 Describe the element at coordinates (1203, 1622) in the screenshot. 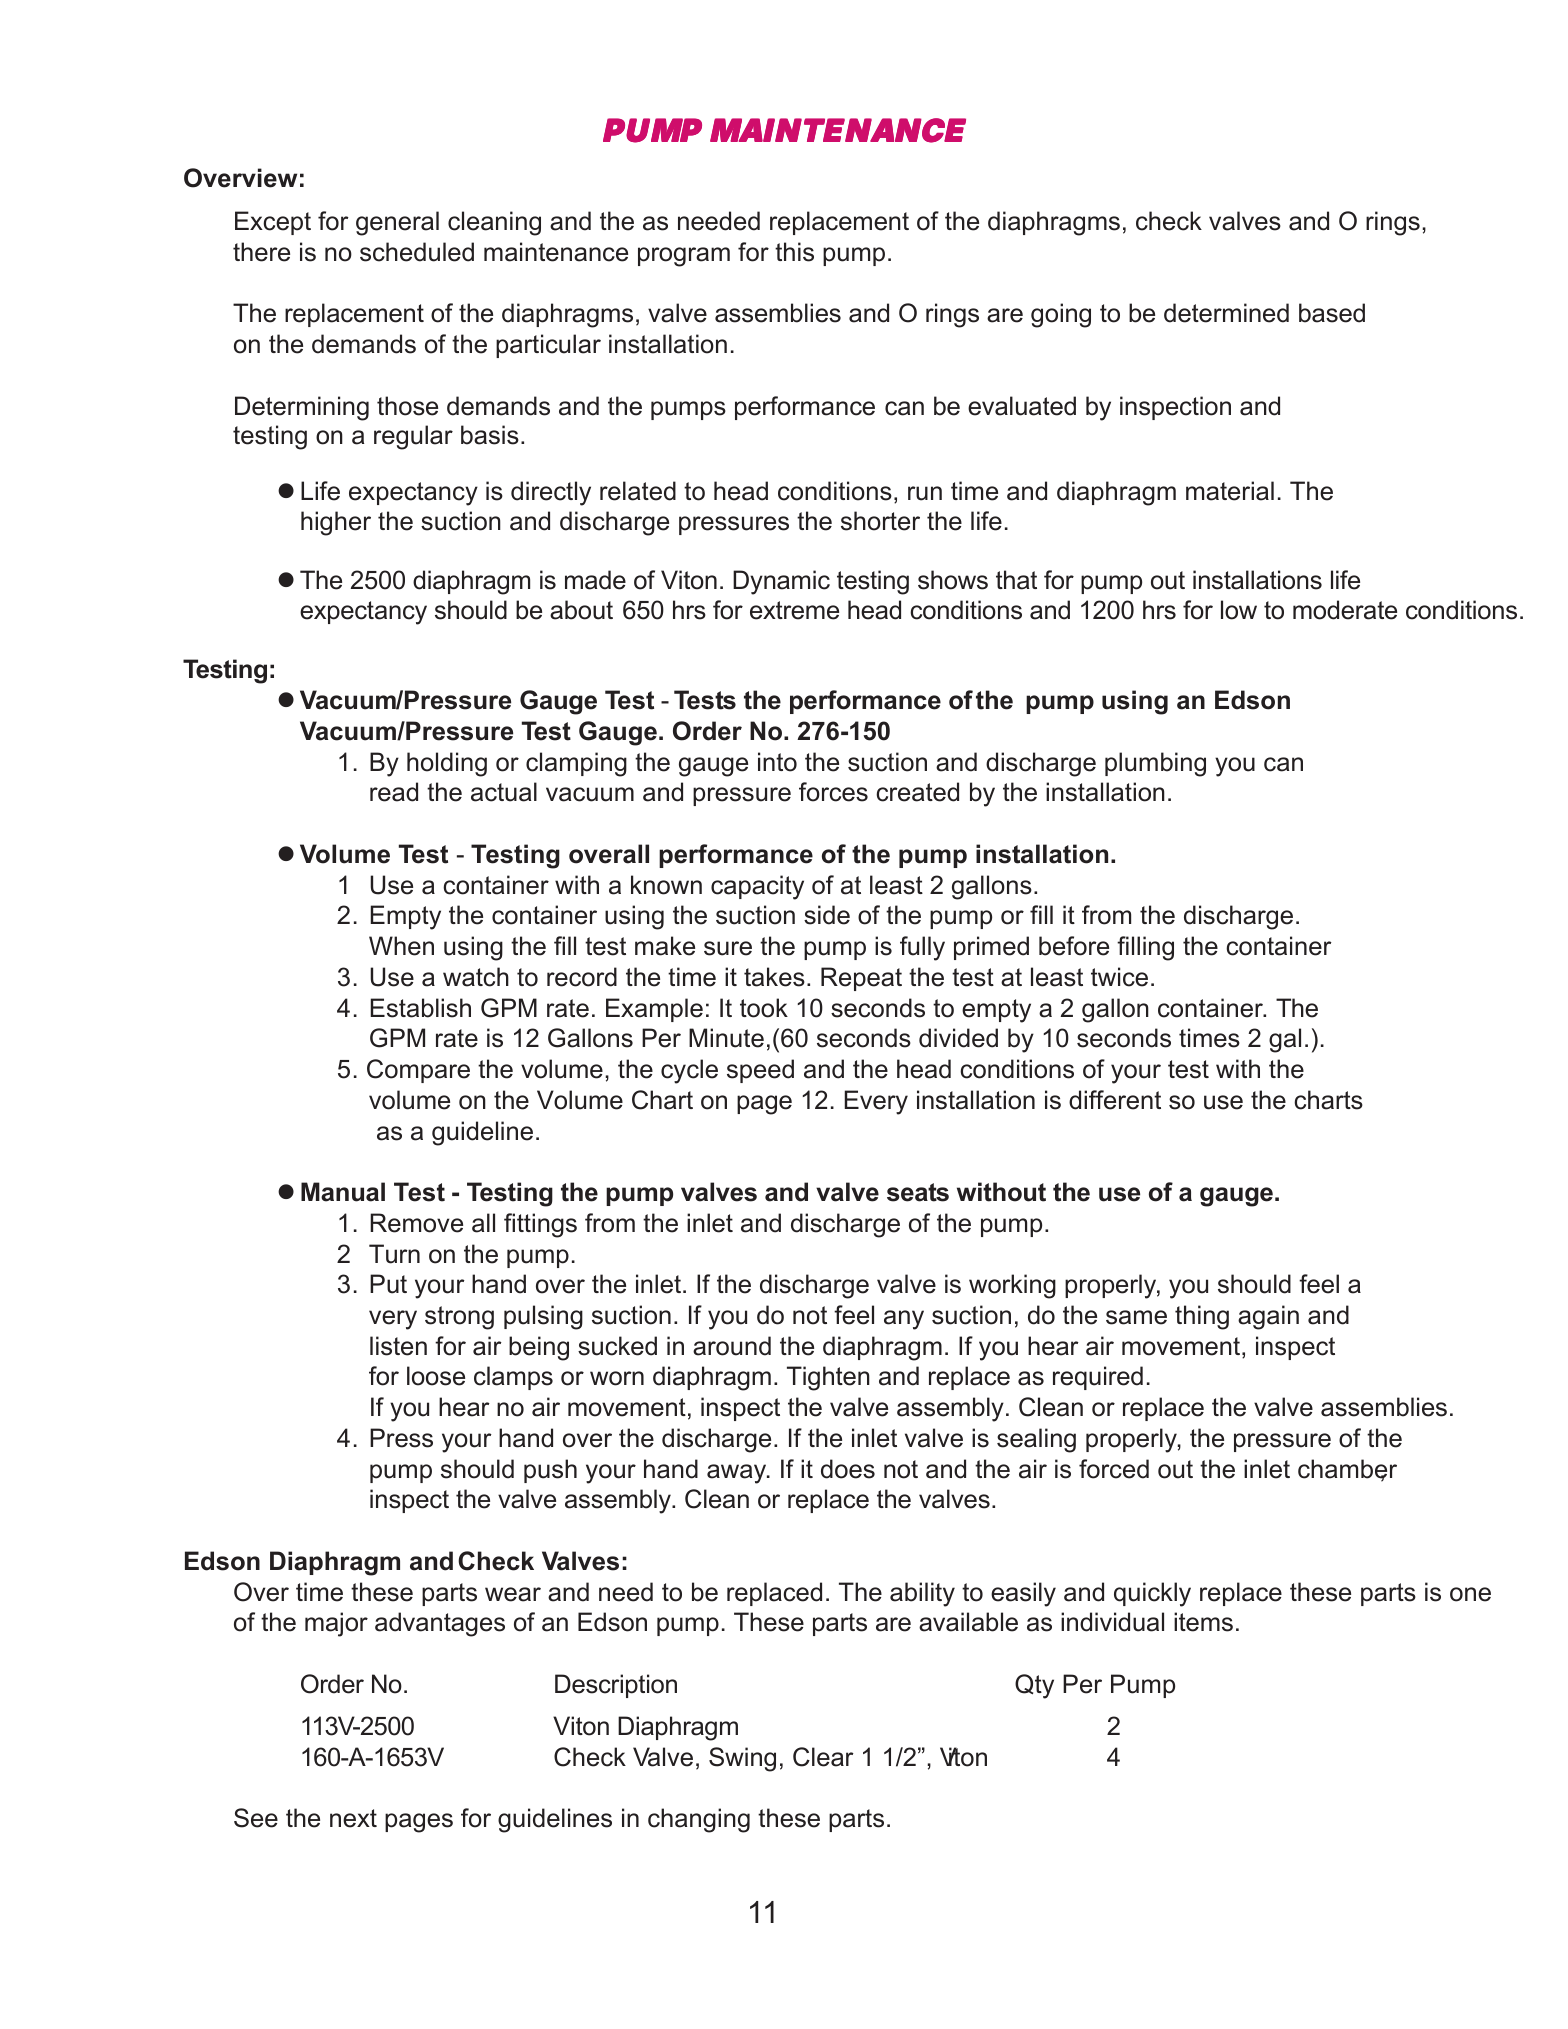

I see `items` at that location.
